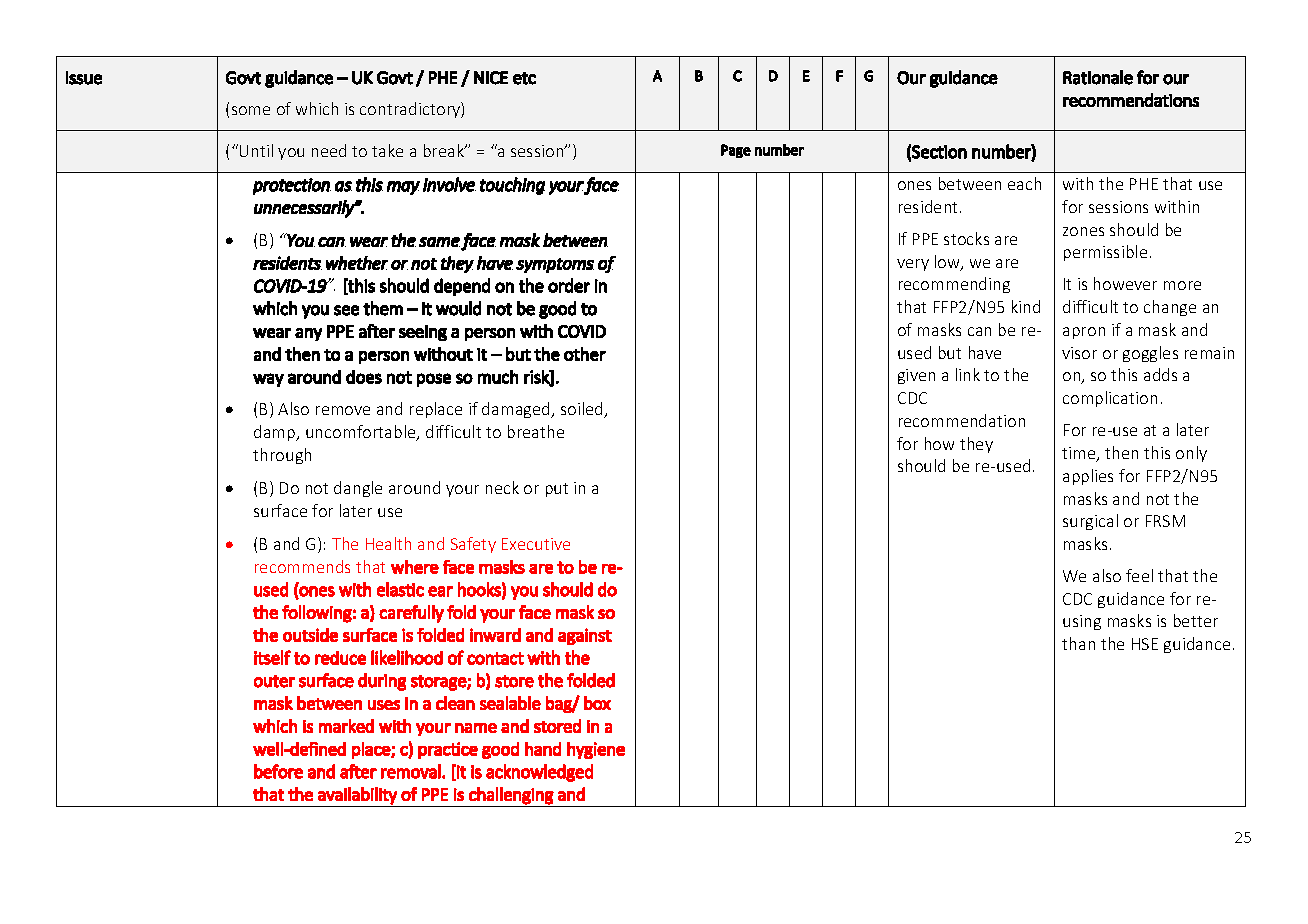 The image size is (1308, 924). What do you see at coordinates (583, 410) in the document?
I see `soiled` at bounding box center [583, 410].
